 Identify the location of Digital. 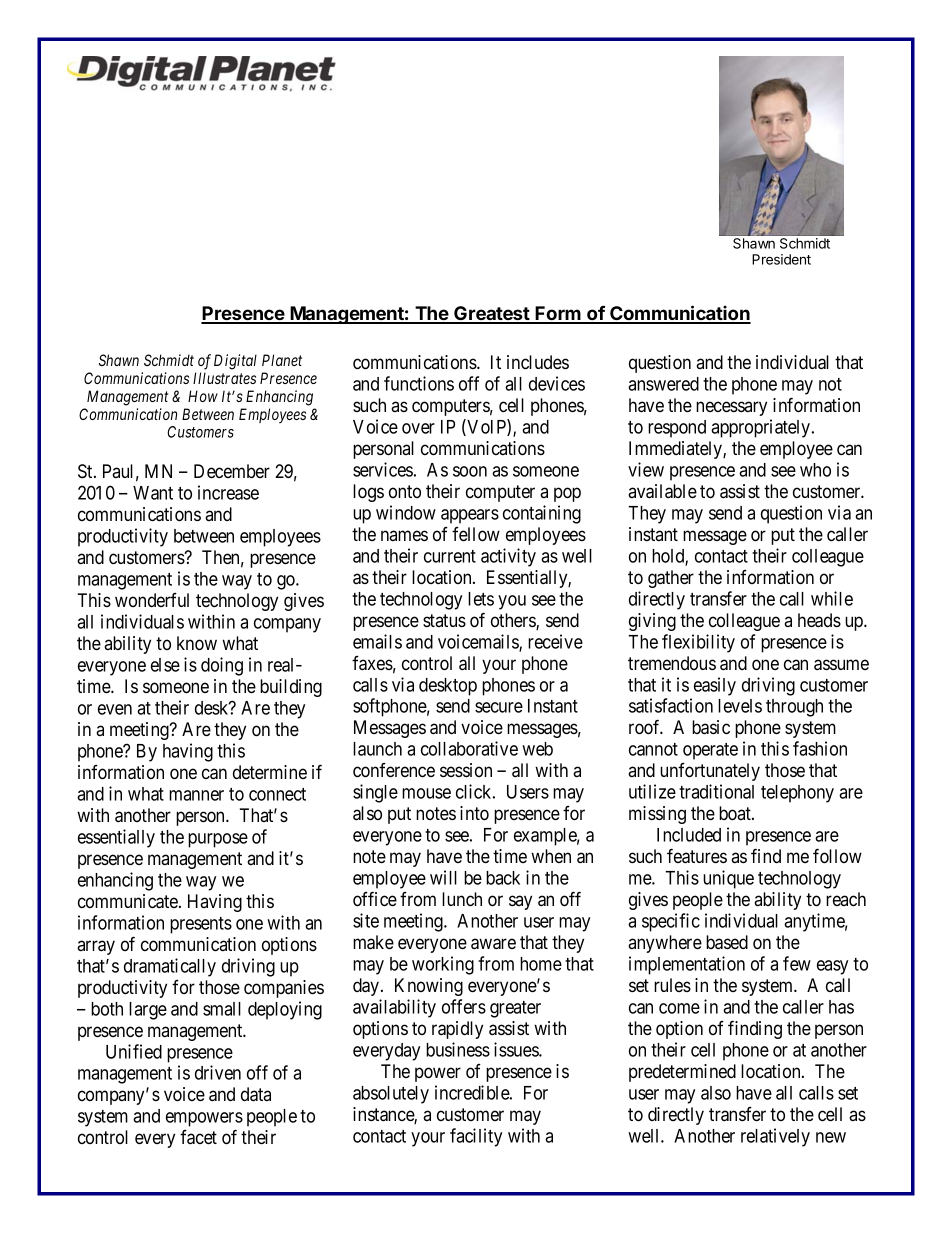
(235, 362).
